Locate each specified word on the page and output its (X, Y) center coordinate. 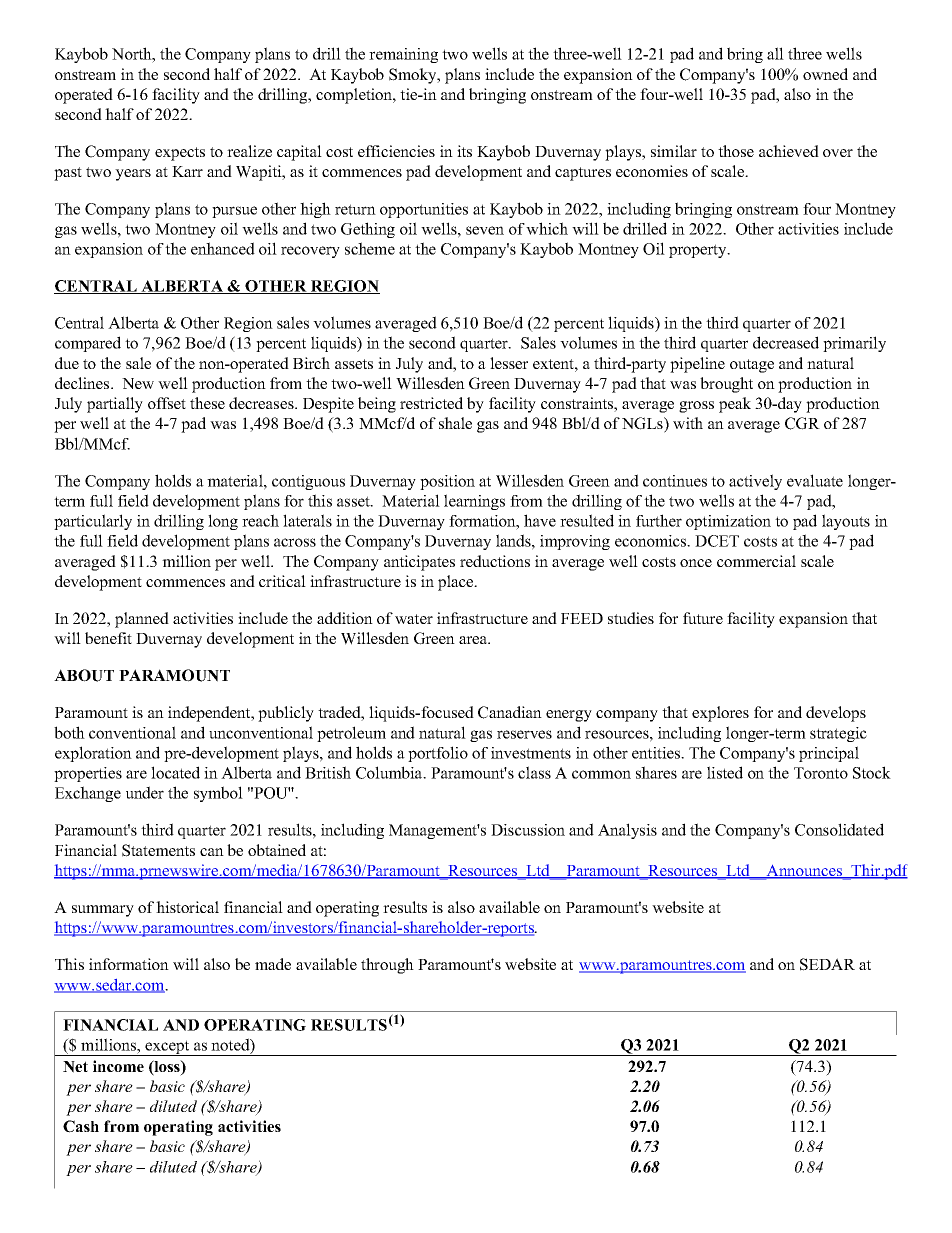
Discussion (528, 830)
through (387, 966)
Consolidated (839, 829)
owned (825, 74)
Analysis (627, 831)
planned (142, 620)
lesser (509, 363)
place (457, 583)
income (118, 1066)
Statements (158, 850)
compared (88, 344)
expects (180, 154)
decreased (786, 342)
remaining (403, 55)
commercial (756, 561)
